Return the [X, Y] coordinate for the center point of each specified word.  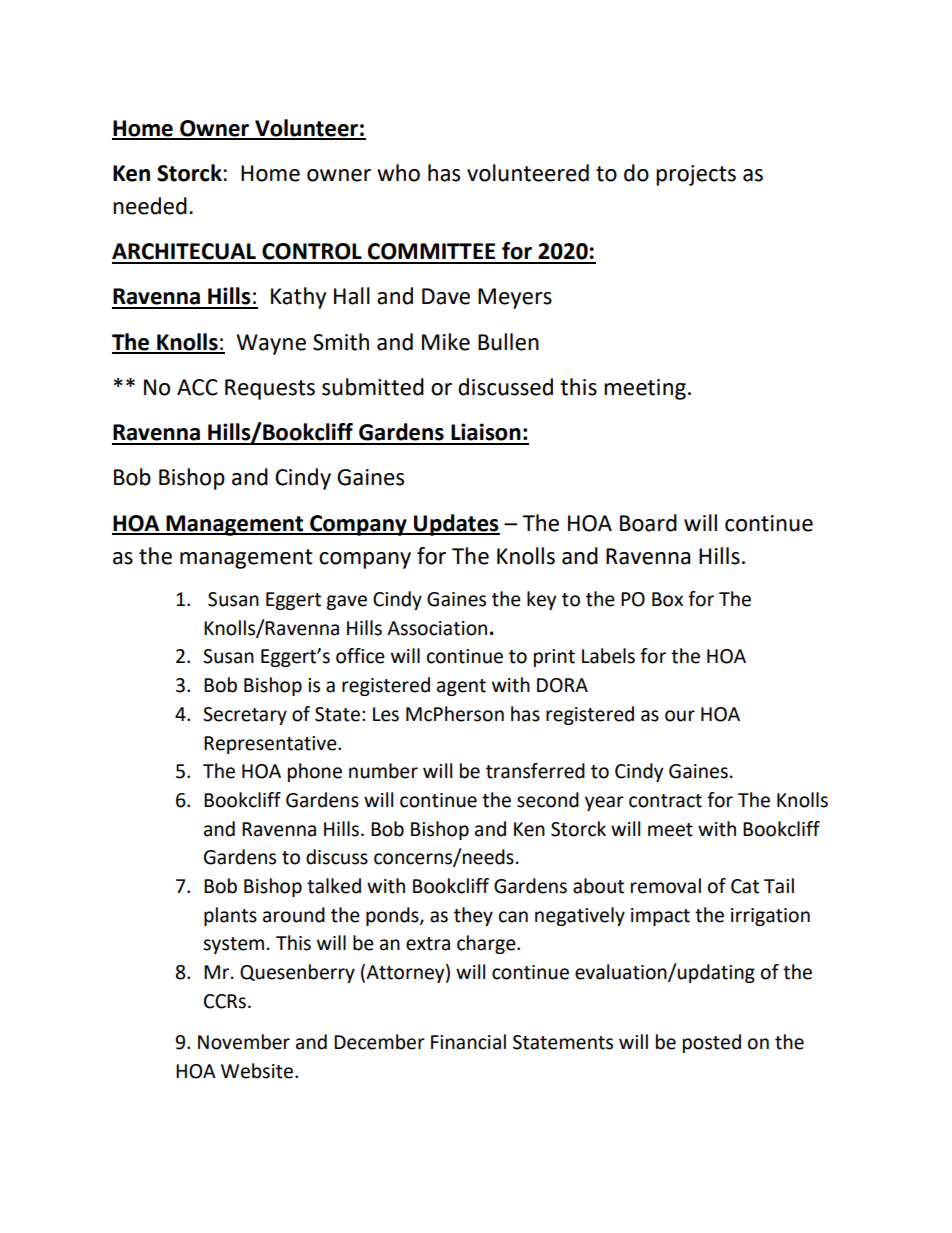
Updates [456, 525]
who [398, 173]
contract [665, 801]
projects [696, 175]
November [244, 1042]
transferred [535, 771]
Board [648, 523]
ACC [197, 387]
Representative [271, 745]
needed [150, 206]
